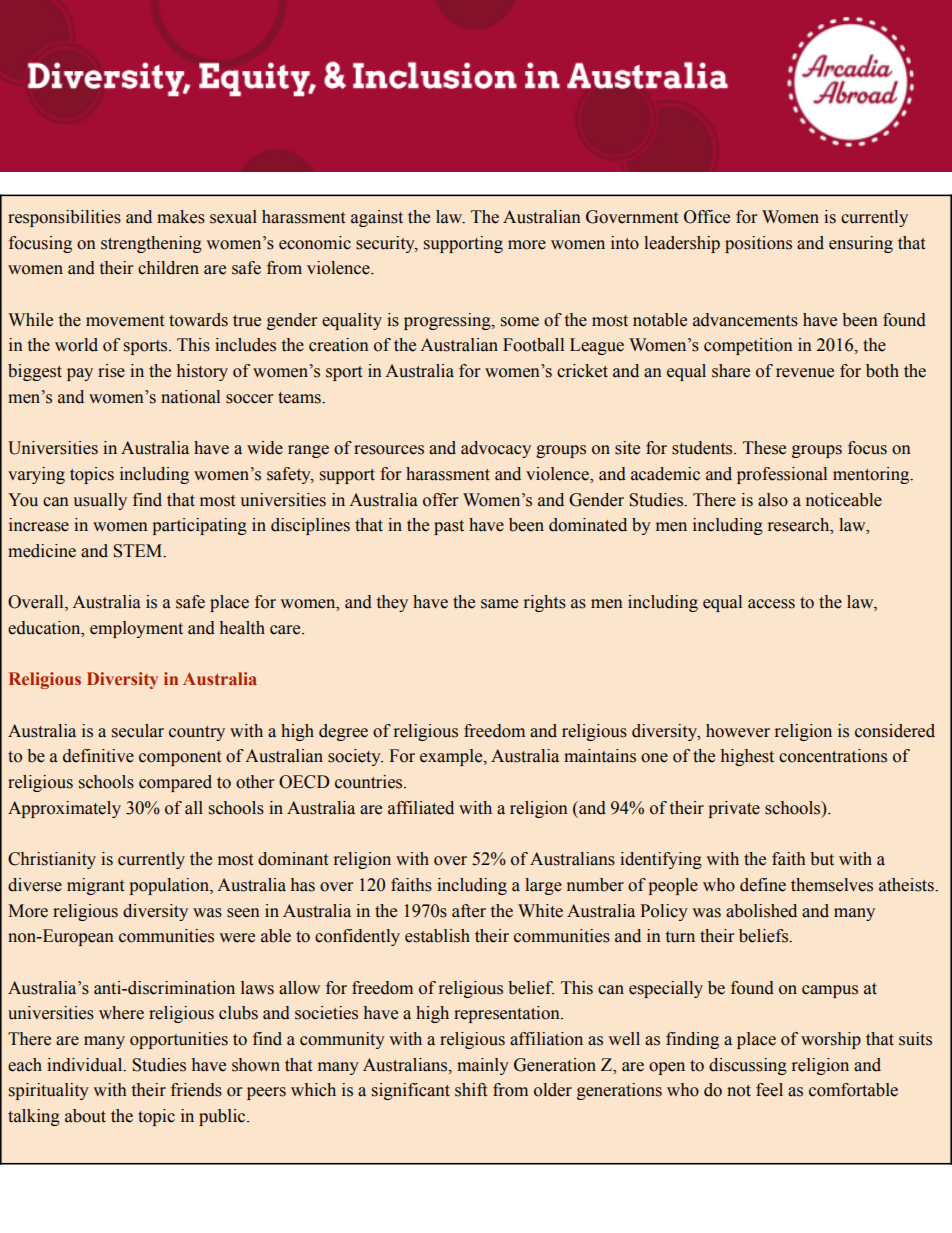 The width and height of the page is (952, 1233). I want to click on positions, so click(758, 244).
